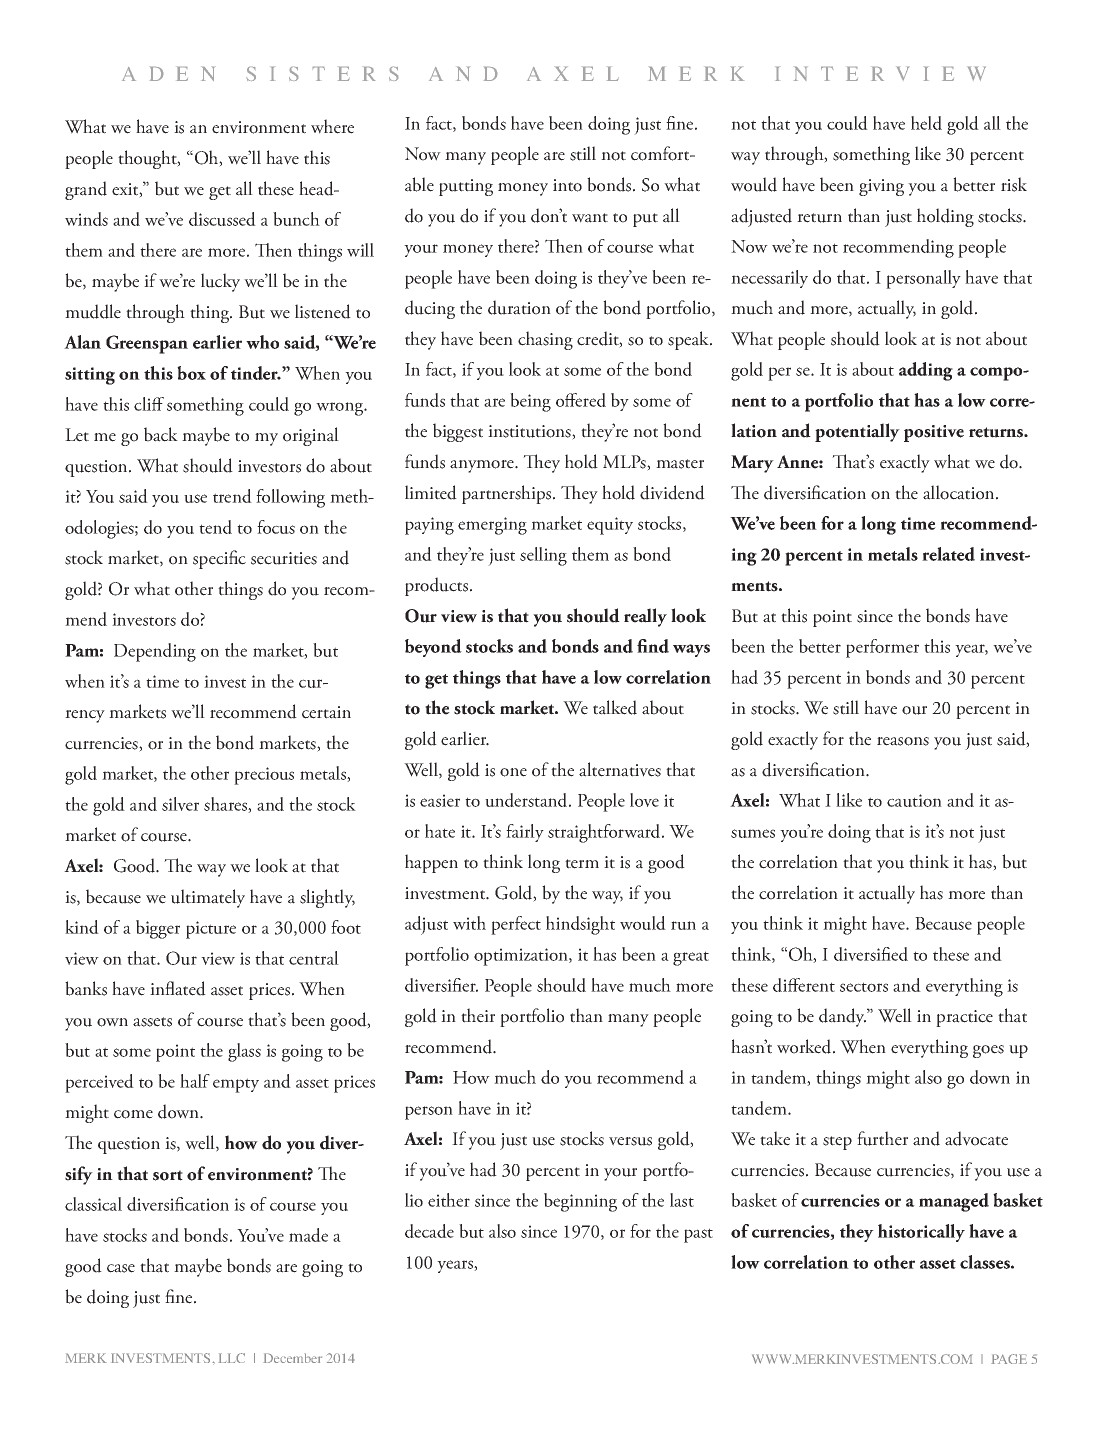  I want to click on talked, so click(615, 707).
